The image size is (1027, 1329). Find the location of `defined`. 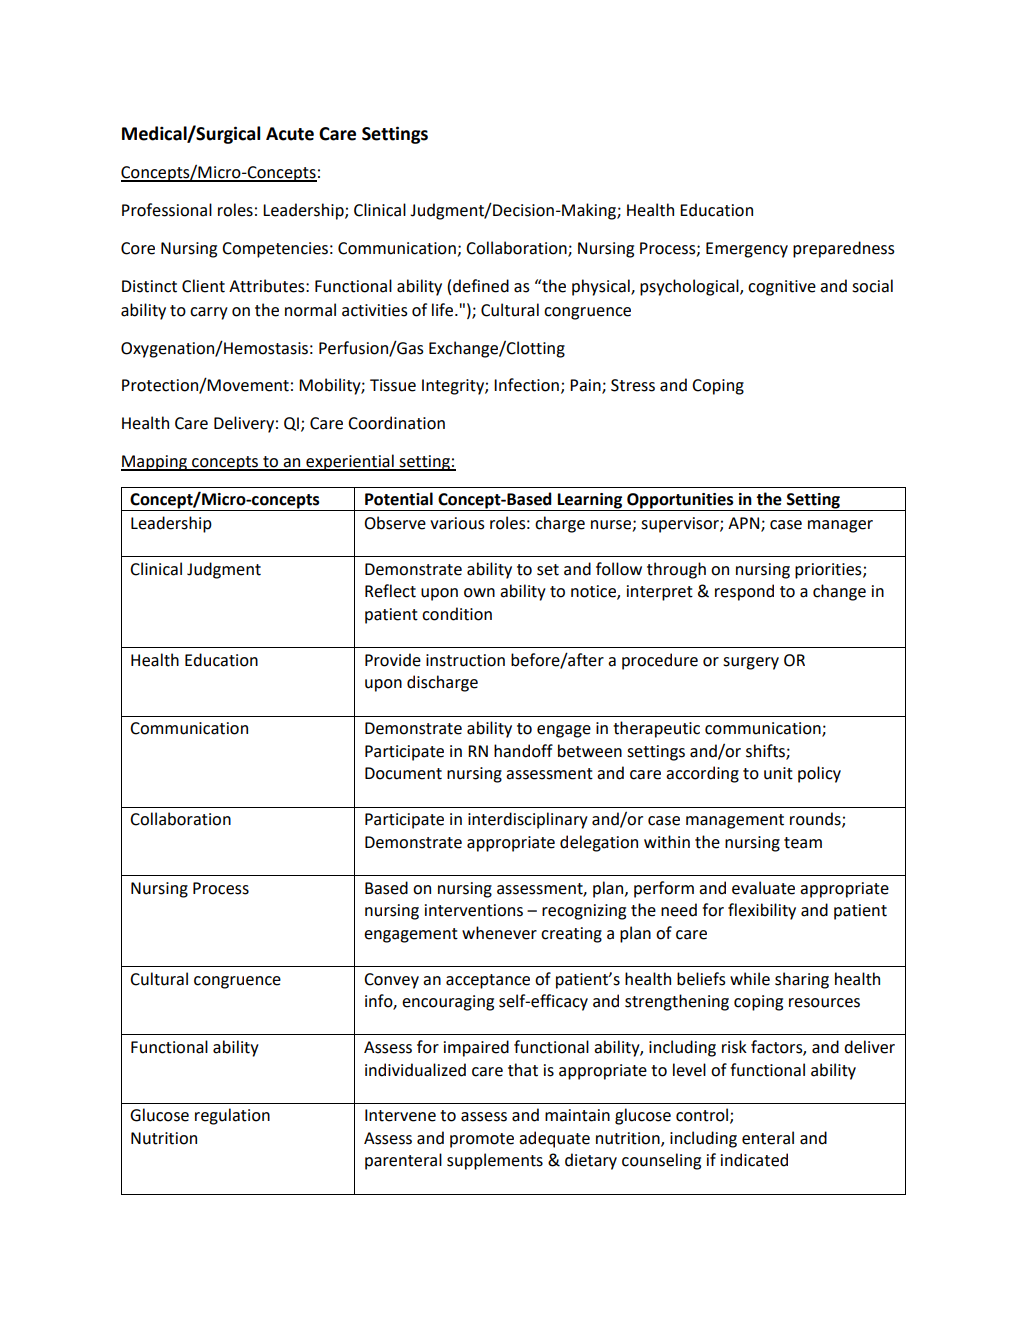

defined is located at coordinates (481, 286).
